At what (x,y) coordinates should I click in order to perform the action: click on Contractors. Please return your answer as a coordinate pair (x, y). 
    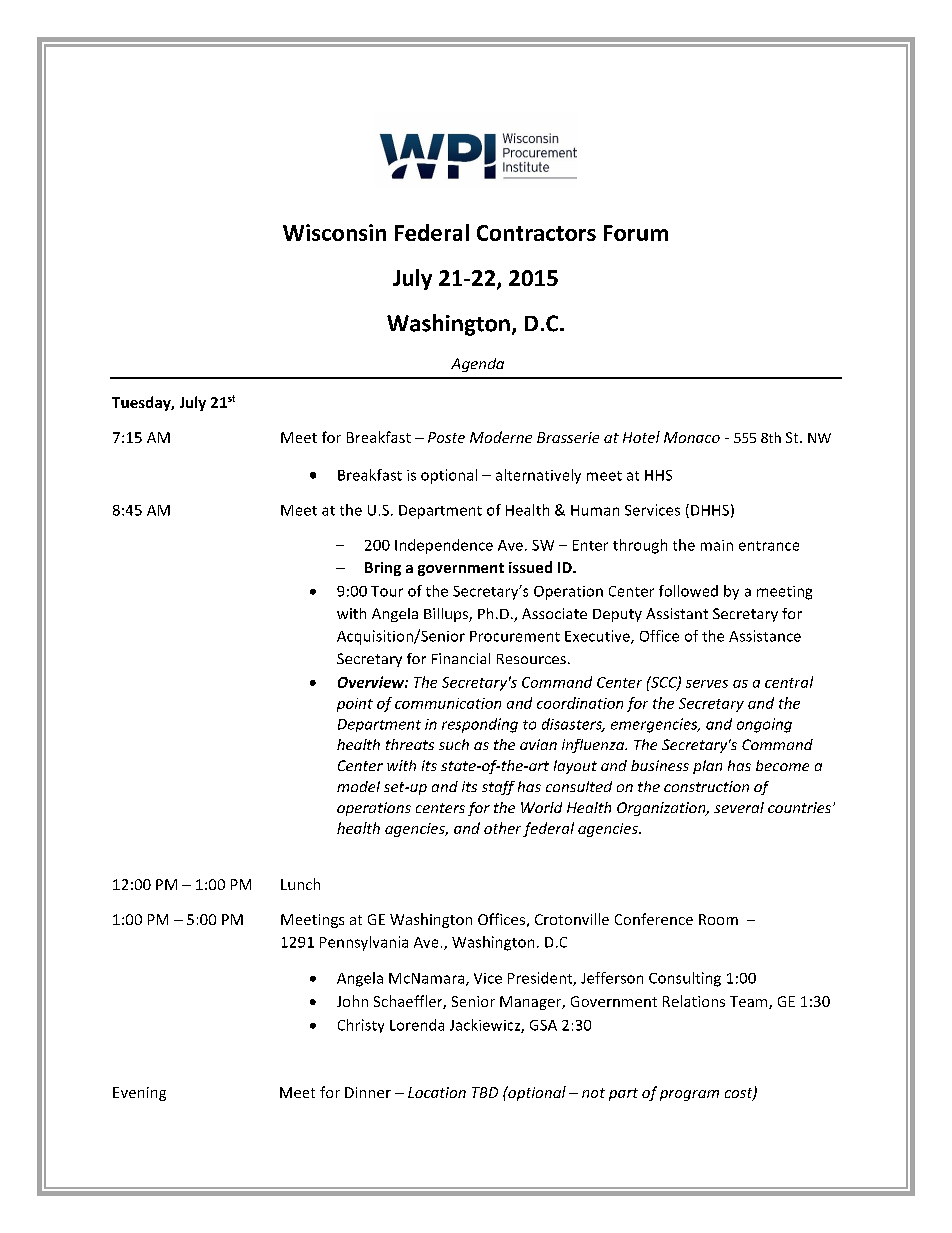
    Looking at the image, I should click on (536, 233).
